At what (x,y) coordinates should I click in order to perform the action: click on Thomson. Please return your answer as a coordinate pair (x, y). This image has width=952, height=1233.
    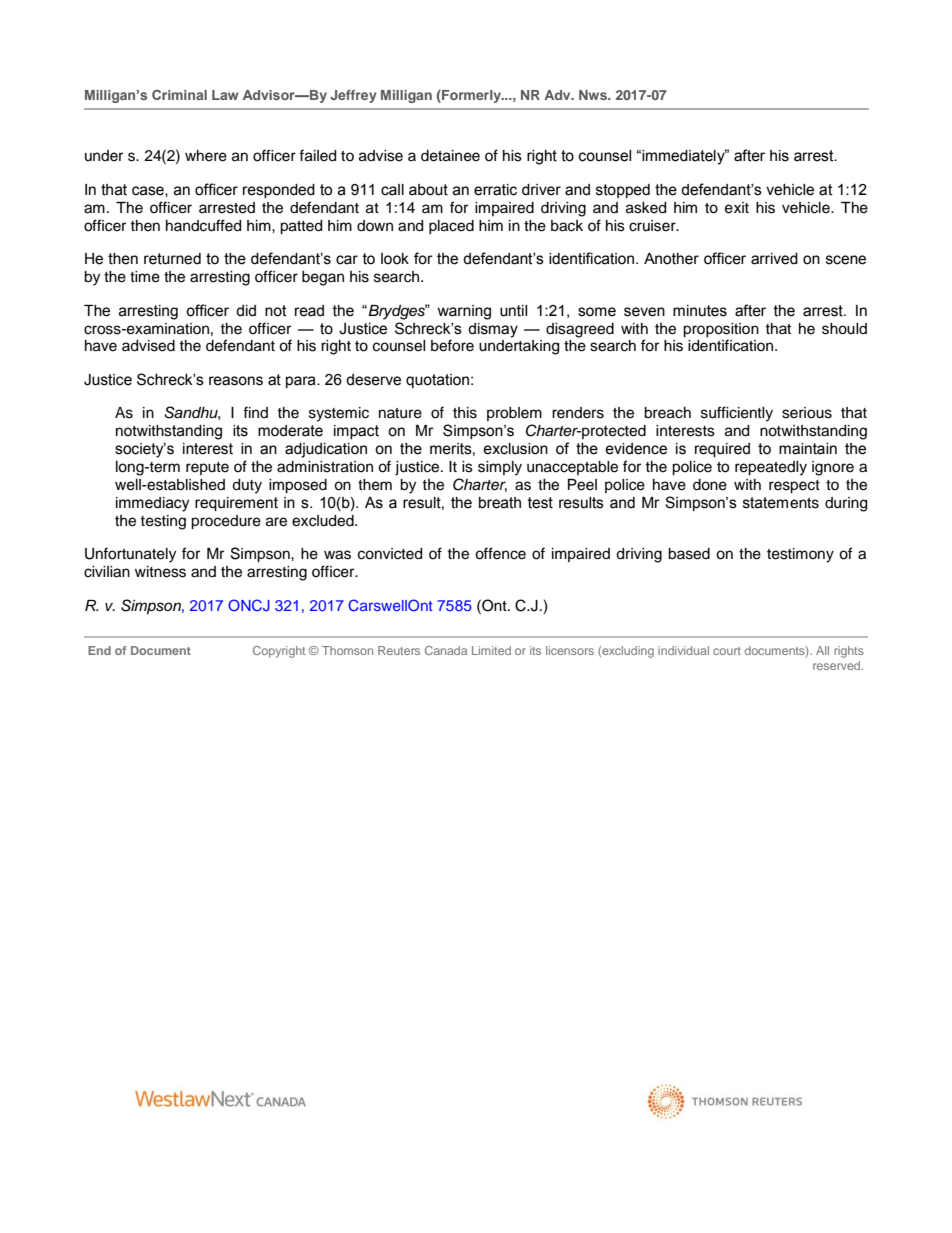
    Looking at the image, I should click on (347, 650).
